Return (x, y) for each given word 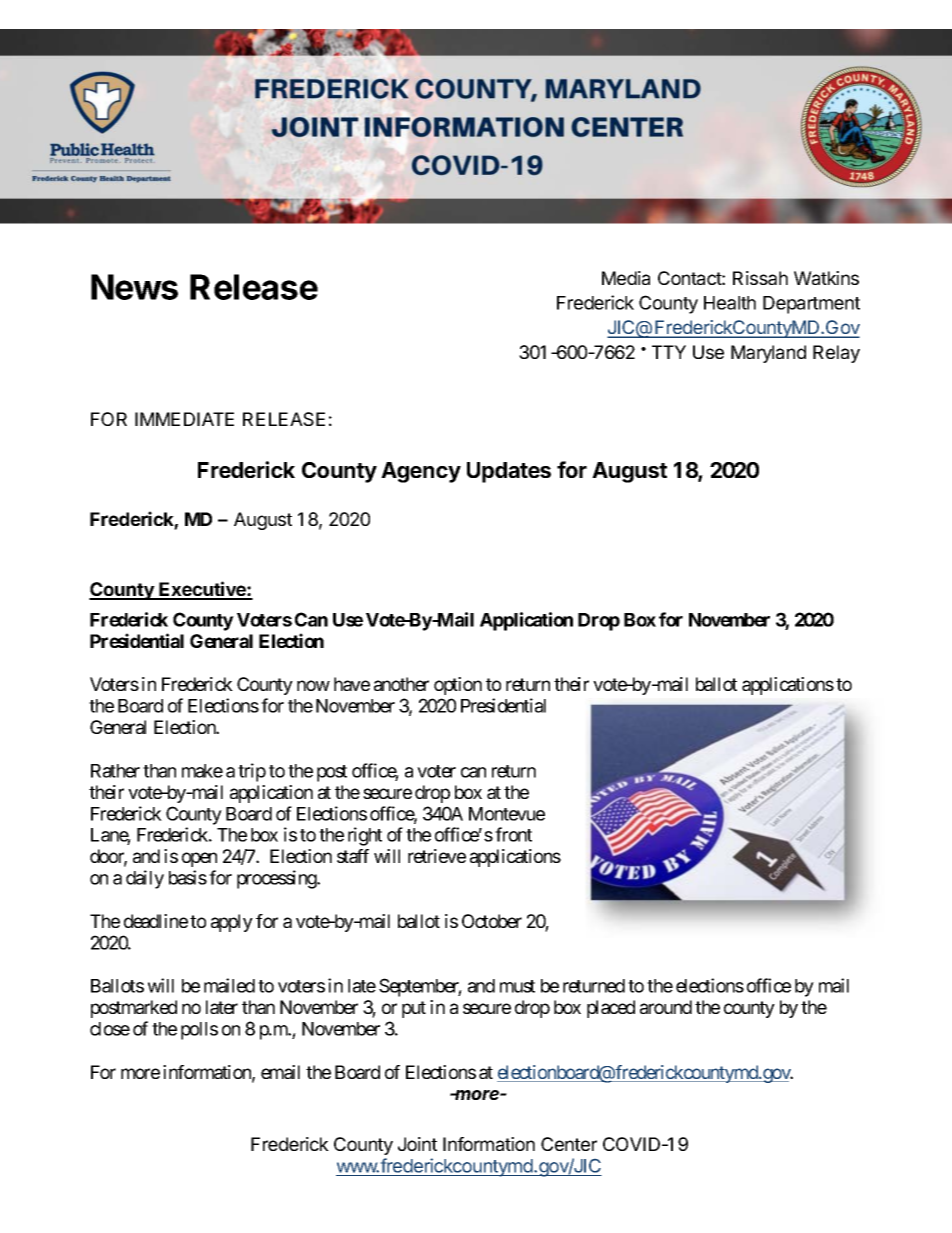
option (458, 686)
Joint (417, 1144)
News (134, 287)
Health (730, 303)
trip (252, 772)
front (513, 834)
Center (569, 1144)
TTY (669, 352)
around (666, 1007)
